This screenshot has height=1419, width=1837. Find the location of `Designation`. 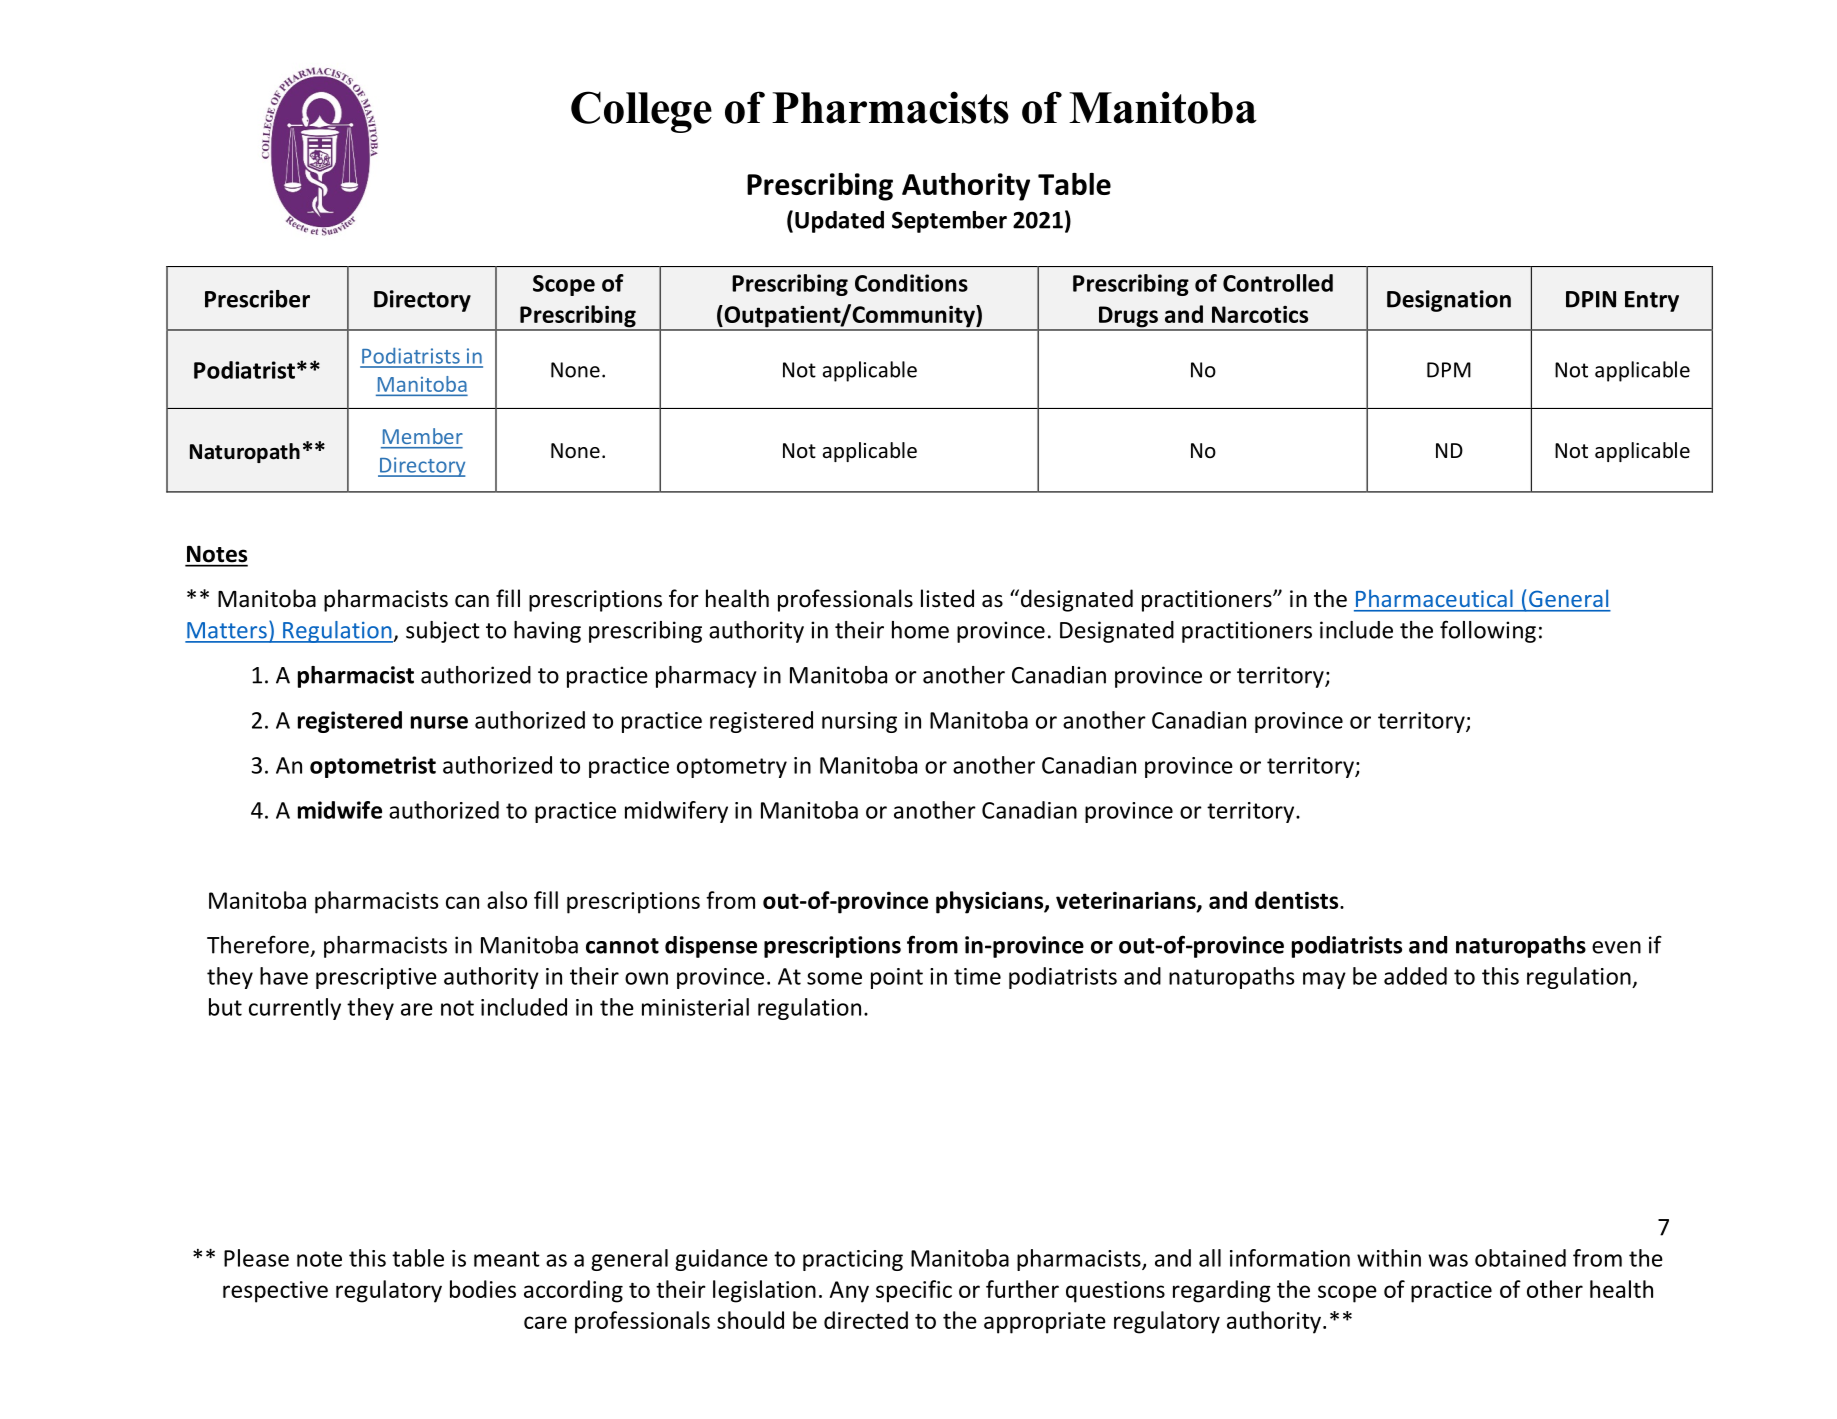

Designation is located at coordinates (1449, 301).
